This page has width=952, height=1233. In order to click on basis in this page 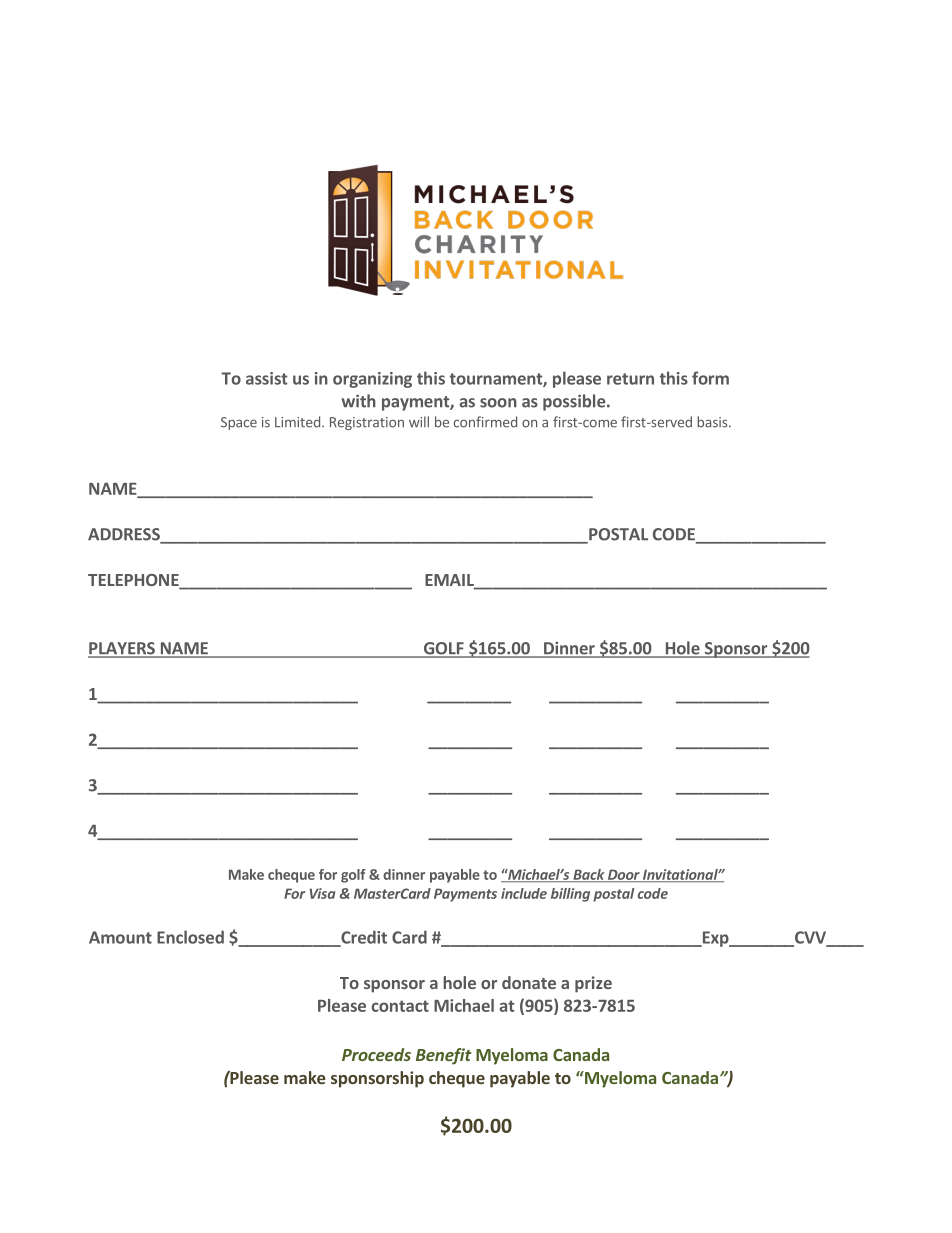, I will do `click(713, 422)`.
